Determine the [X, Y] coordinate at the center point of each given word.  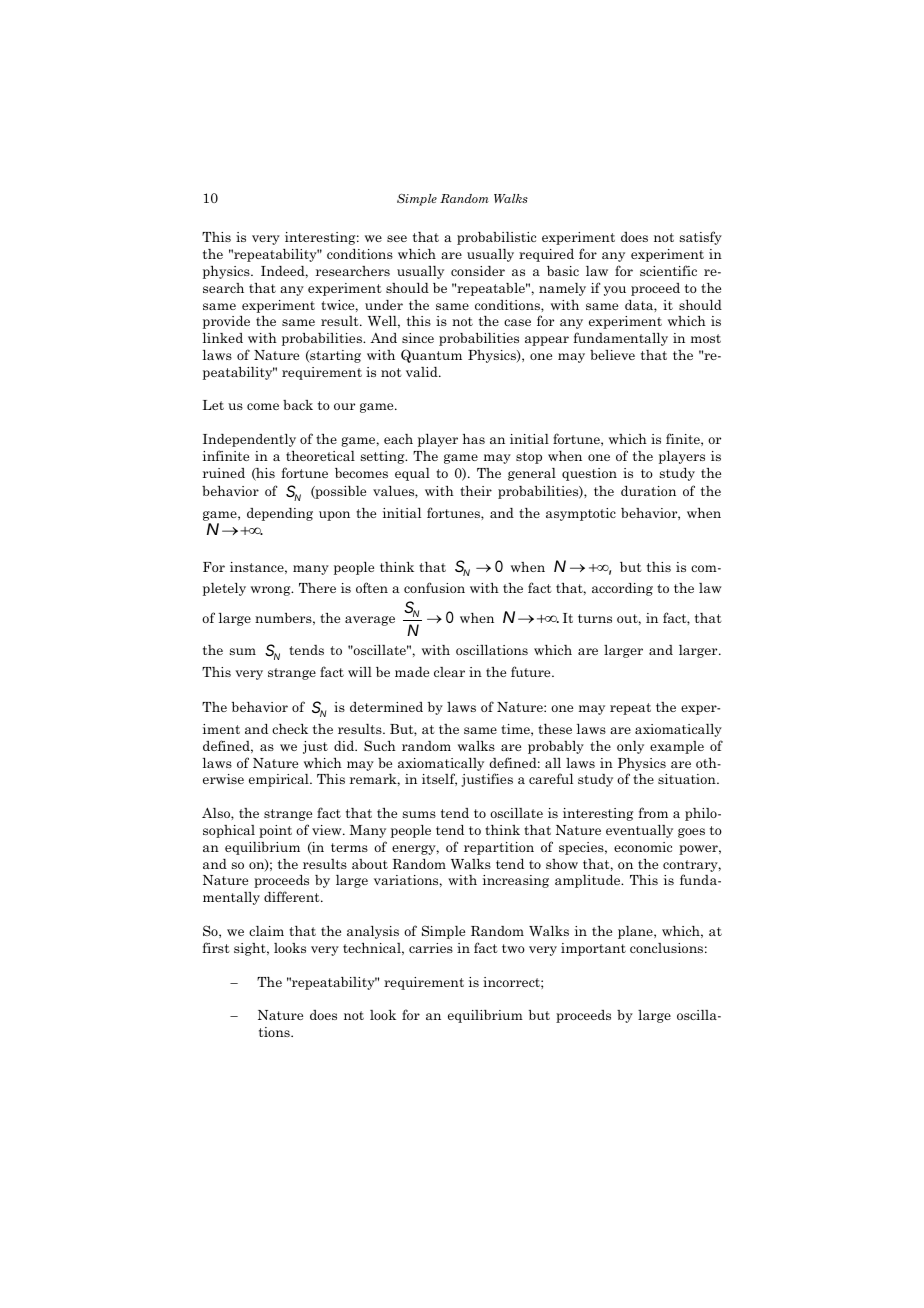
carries [431, 948]
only [630, 747]
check [290, 729]
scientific [668, 270]
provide [226, 322]
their [476, 491]
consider [478, 271]
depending [280, 514]
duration [648, 491]
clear [449, 672]
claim [266, 931]
